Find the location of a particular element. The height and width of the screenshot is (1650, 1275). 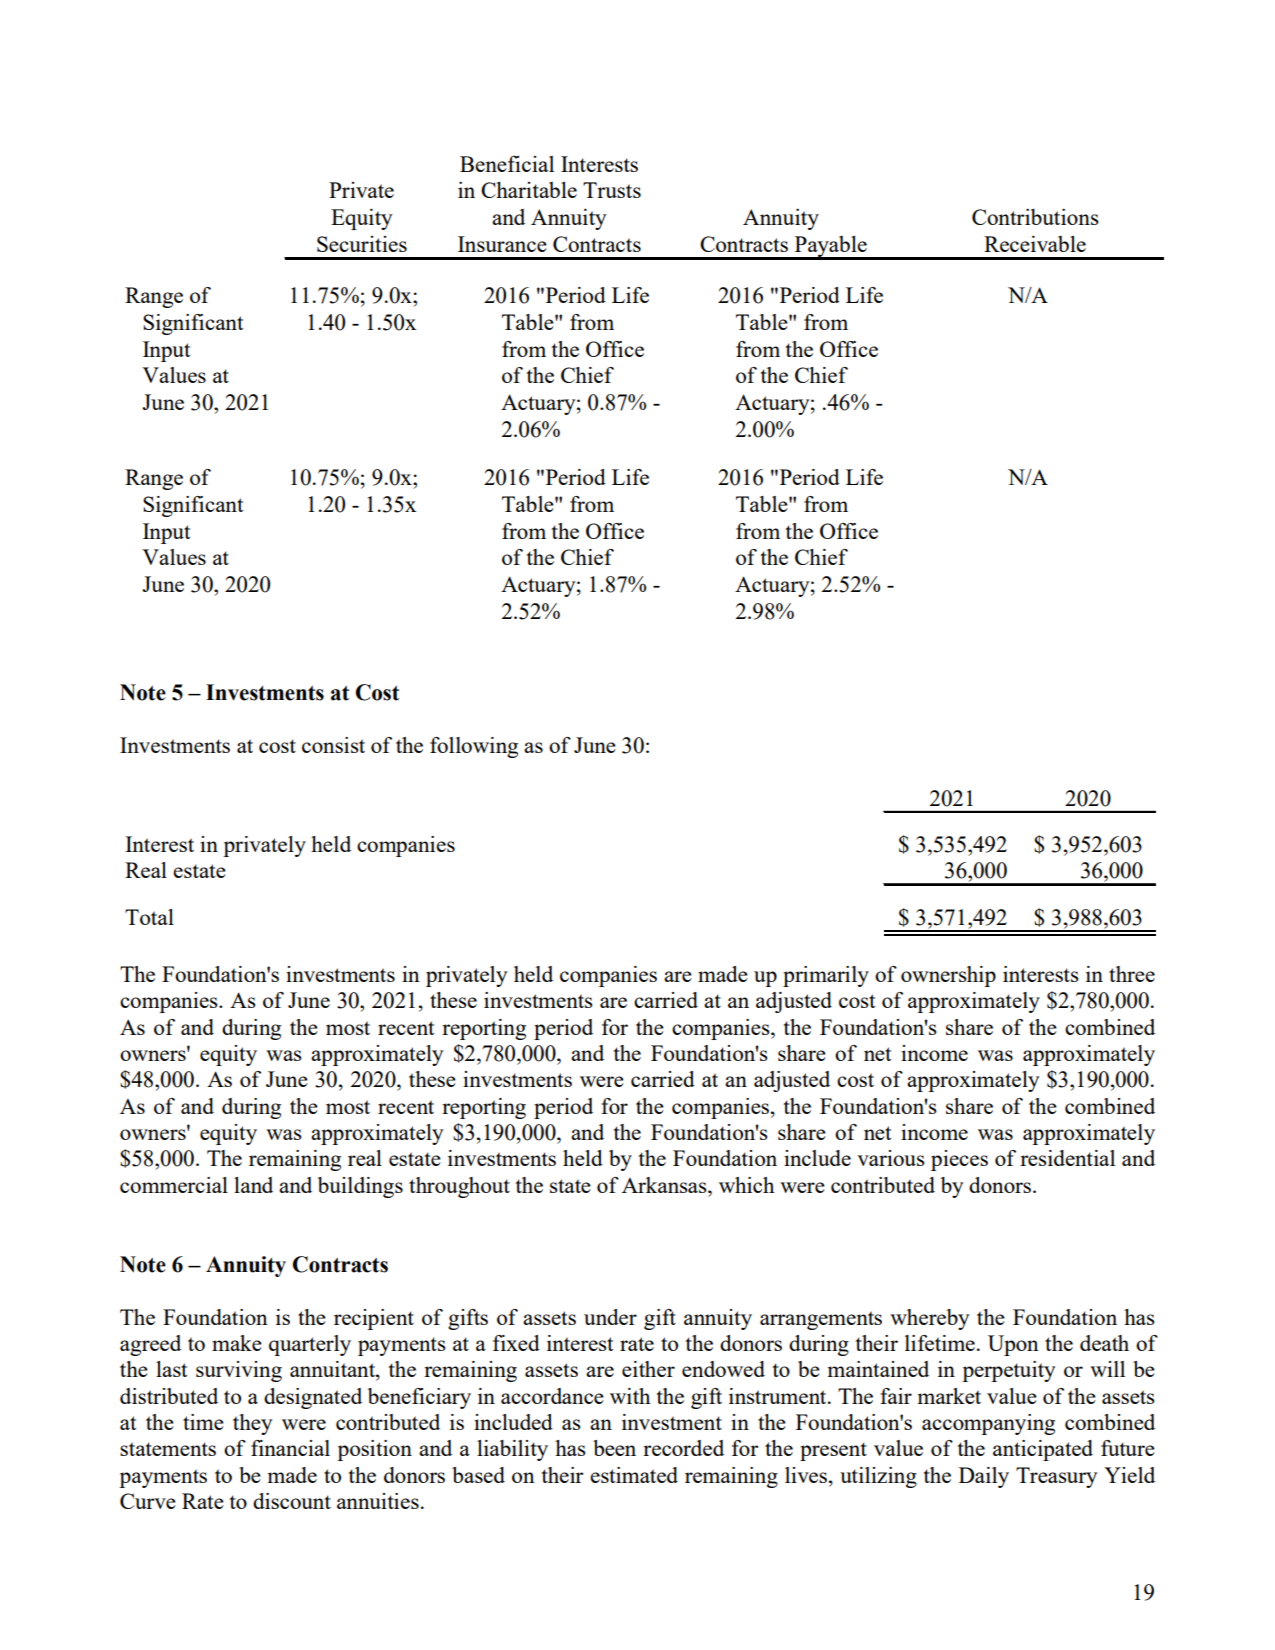

primarily is located at coordinates (826, 976).
